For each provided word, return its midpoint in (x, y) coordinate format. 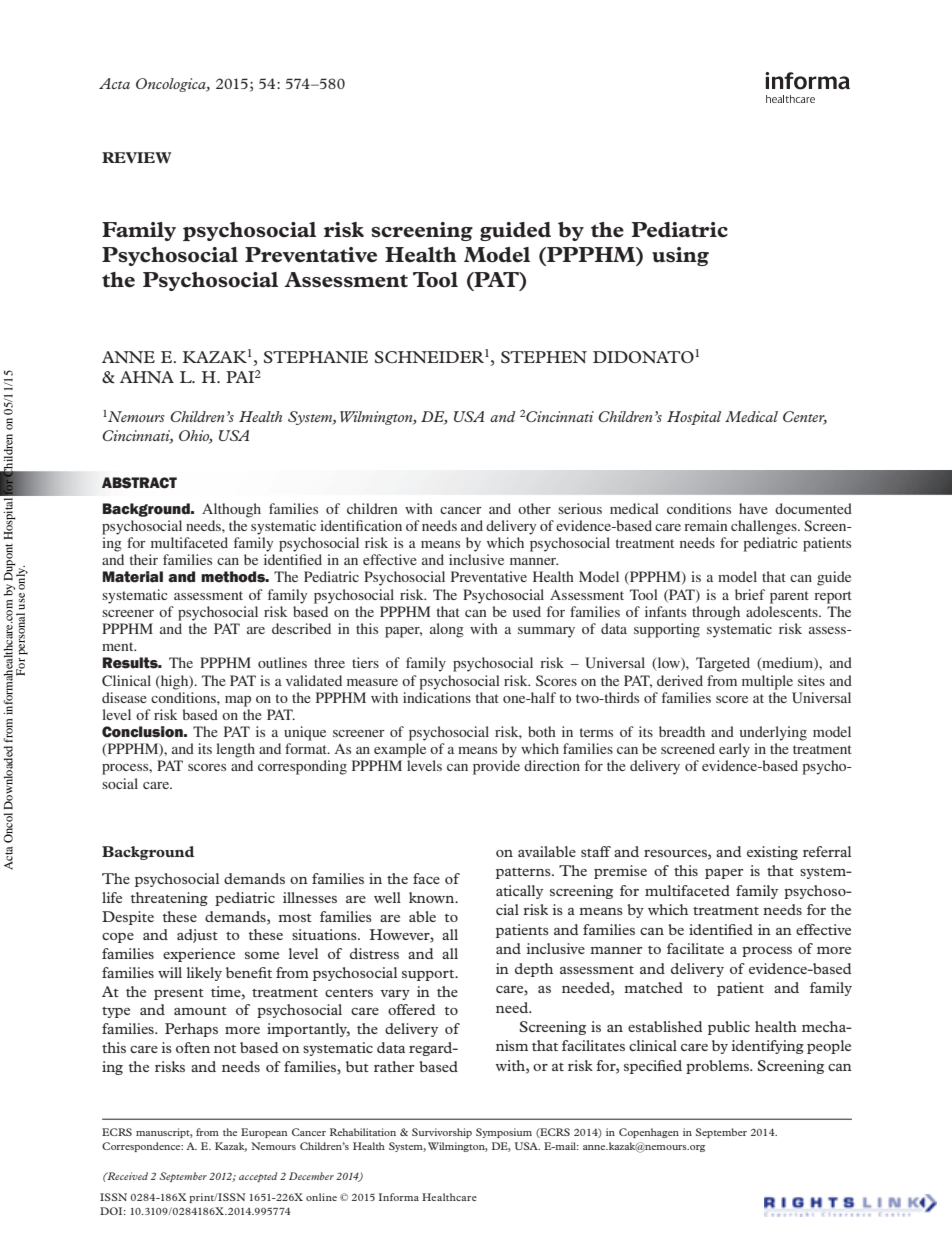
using (680, 256)
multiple (767, 682)
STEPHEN (544, 357)
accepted (258, 1177)
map (238, 701)
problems (718, 1067)
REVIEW (136, 157)
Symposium (504, 1133)
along (447, 630)
